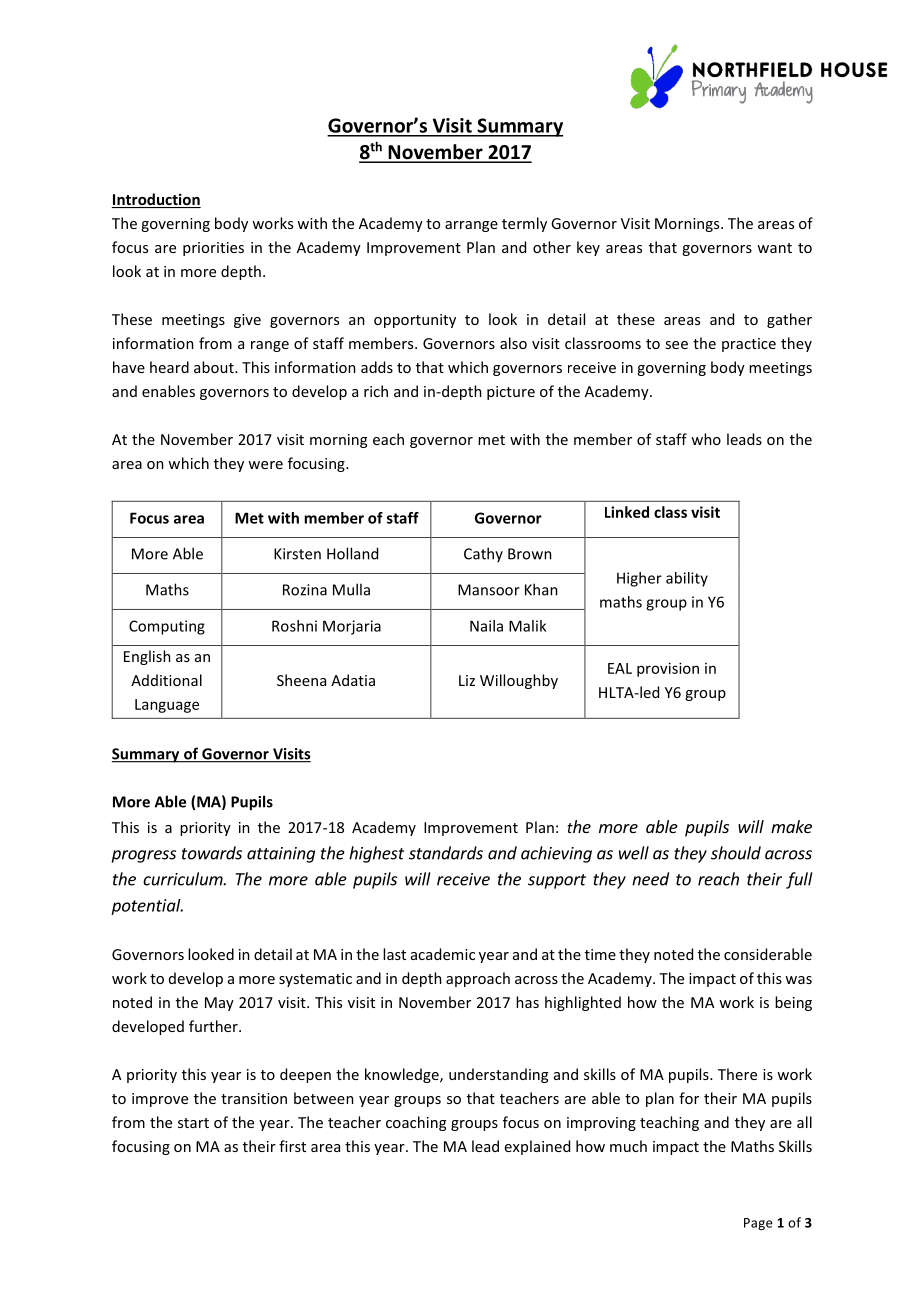 The image size is (924, 1308). Describe the element at coordinates (167, 706) in the screenshot. I see `Language` at that location.
